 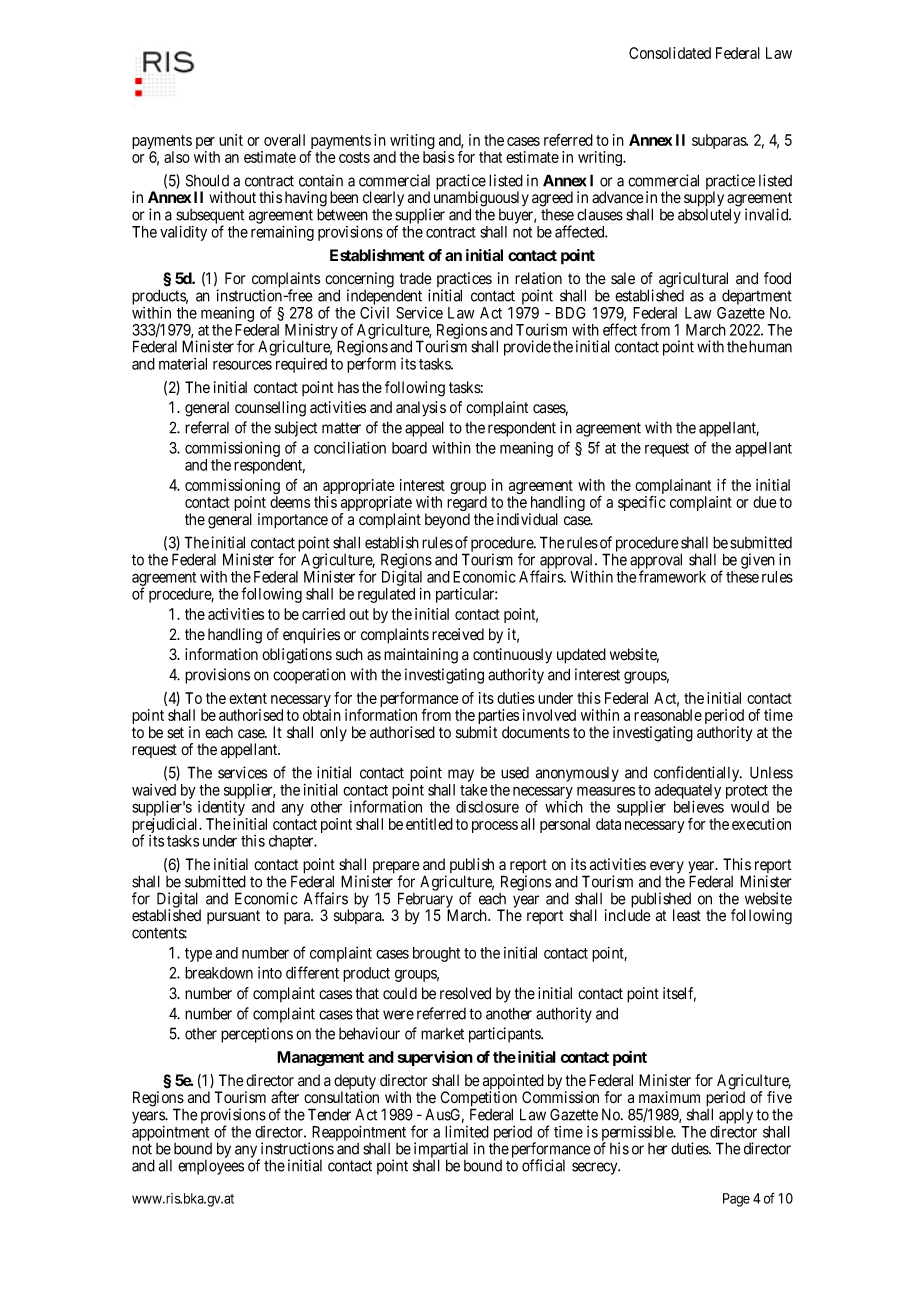 I want to click on Consolidated, so click(x=670, y=53).
